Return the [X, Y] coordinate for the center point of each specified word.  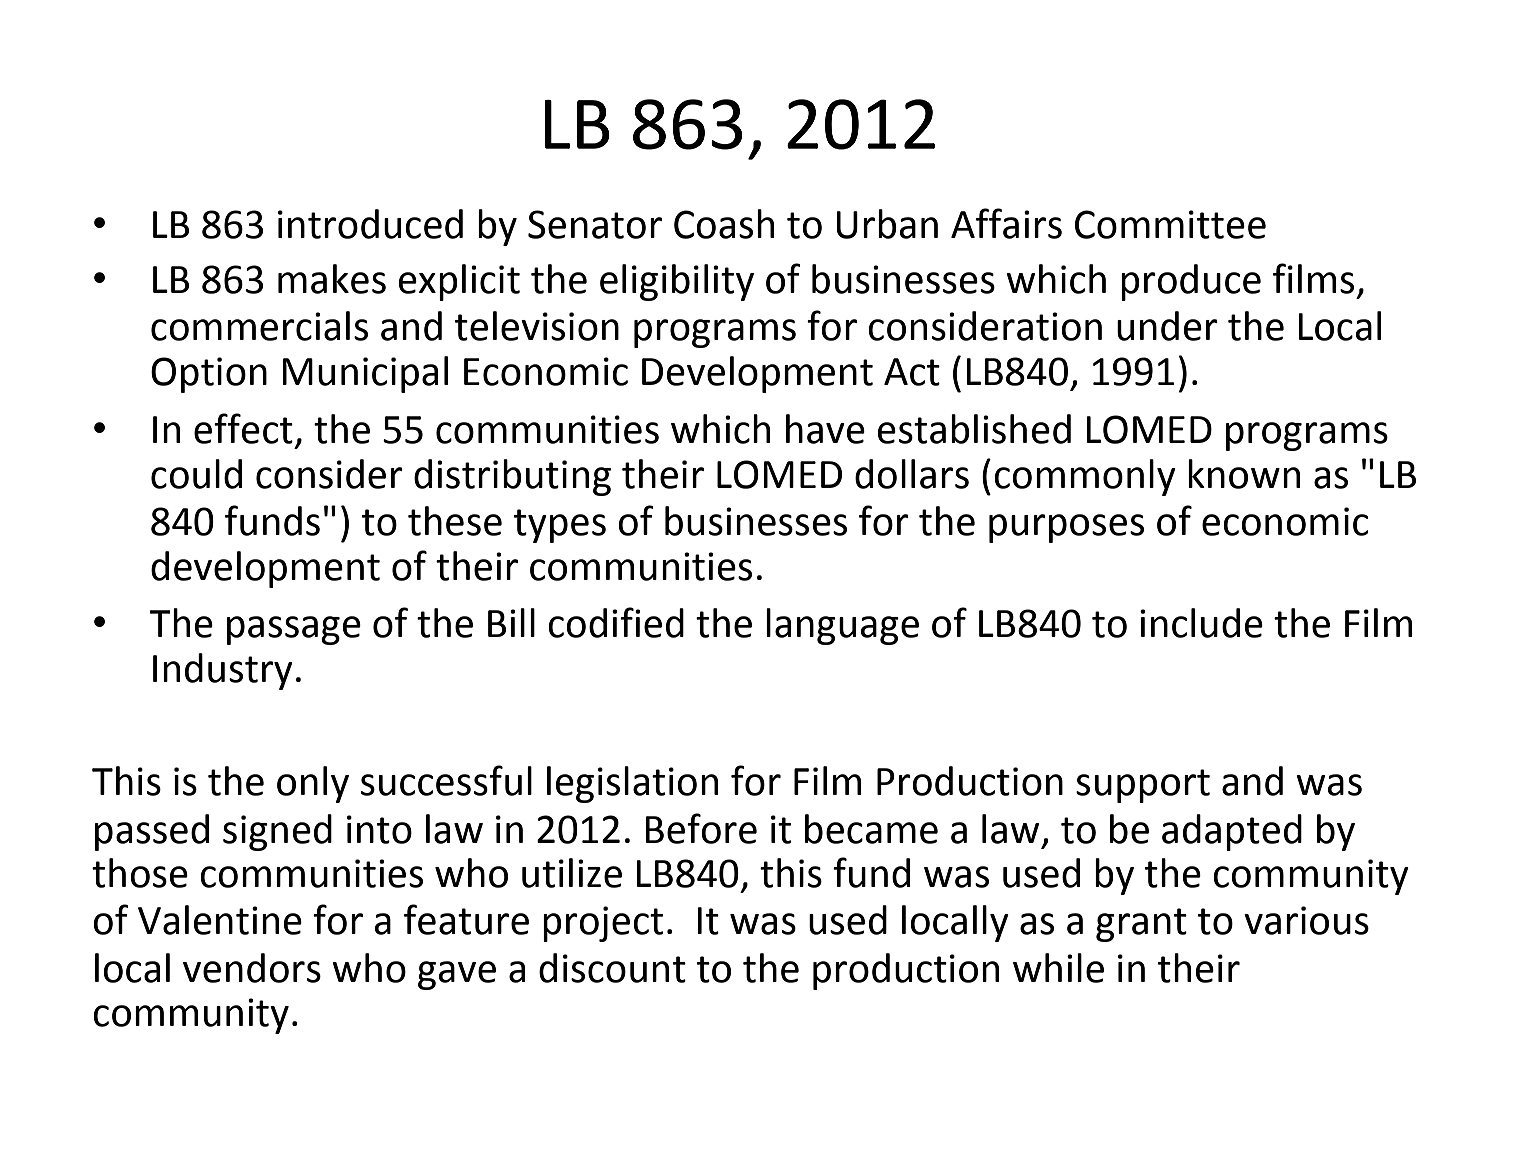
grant [1141, 925]
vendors [252, 968]
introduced [370, 224]
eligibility [677, 282]
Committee [1170, 224]
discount [612, 968]
